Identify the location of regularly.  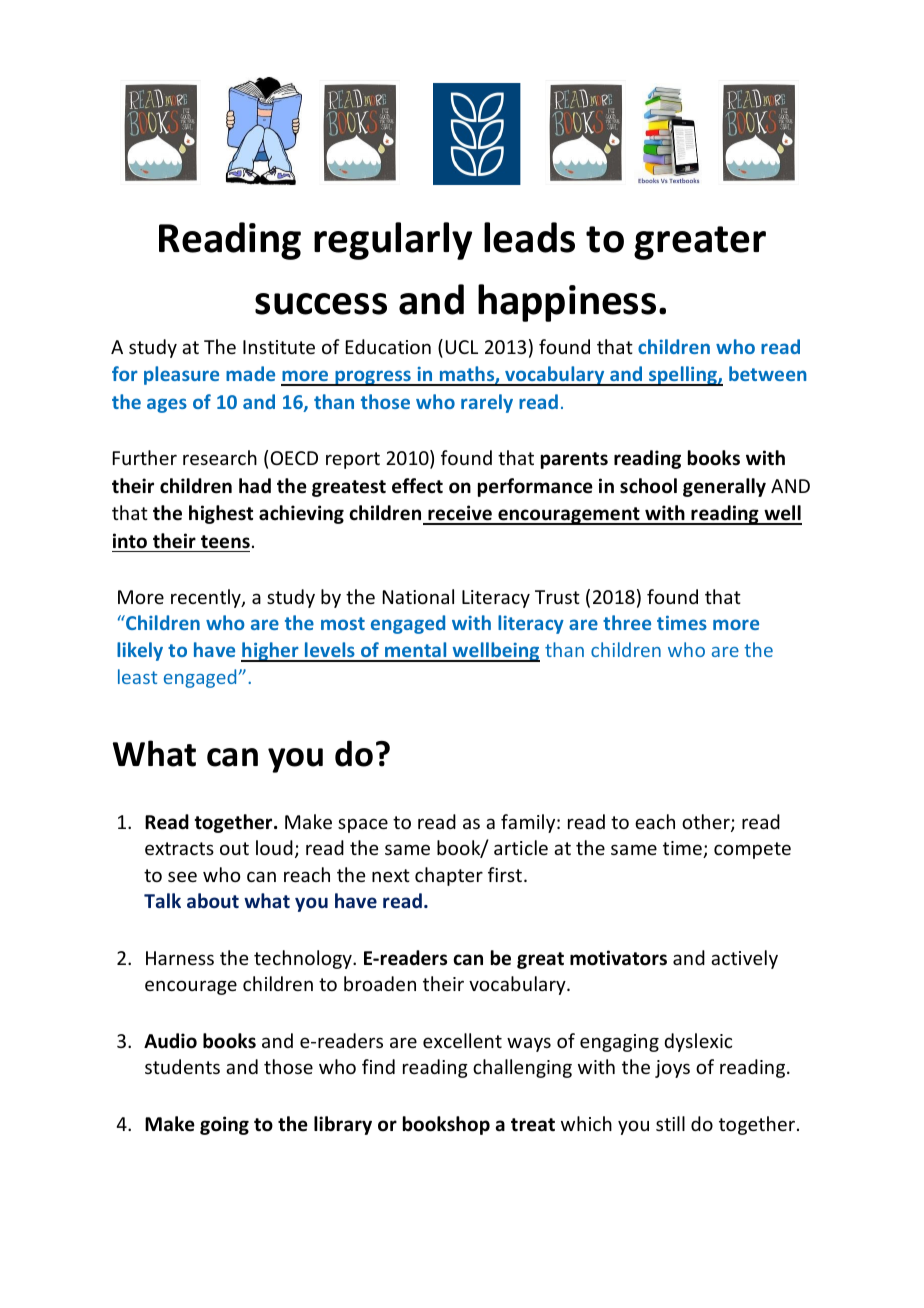
(393, 241).
